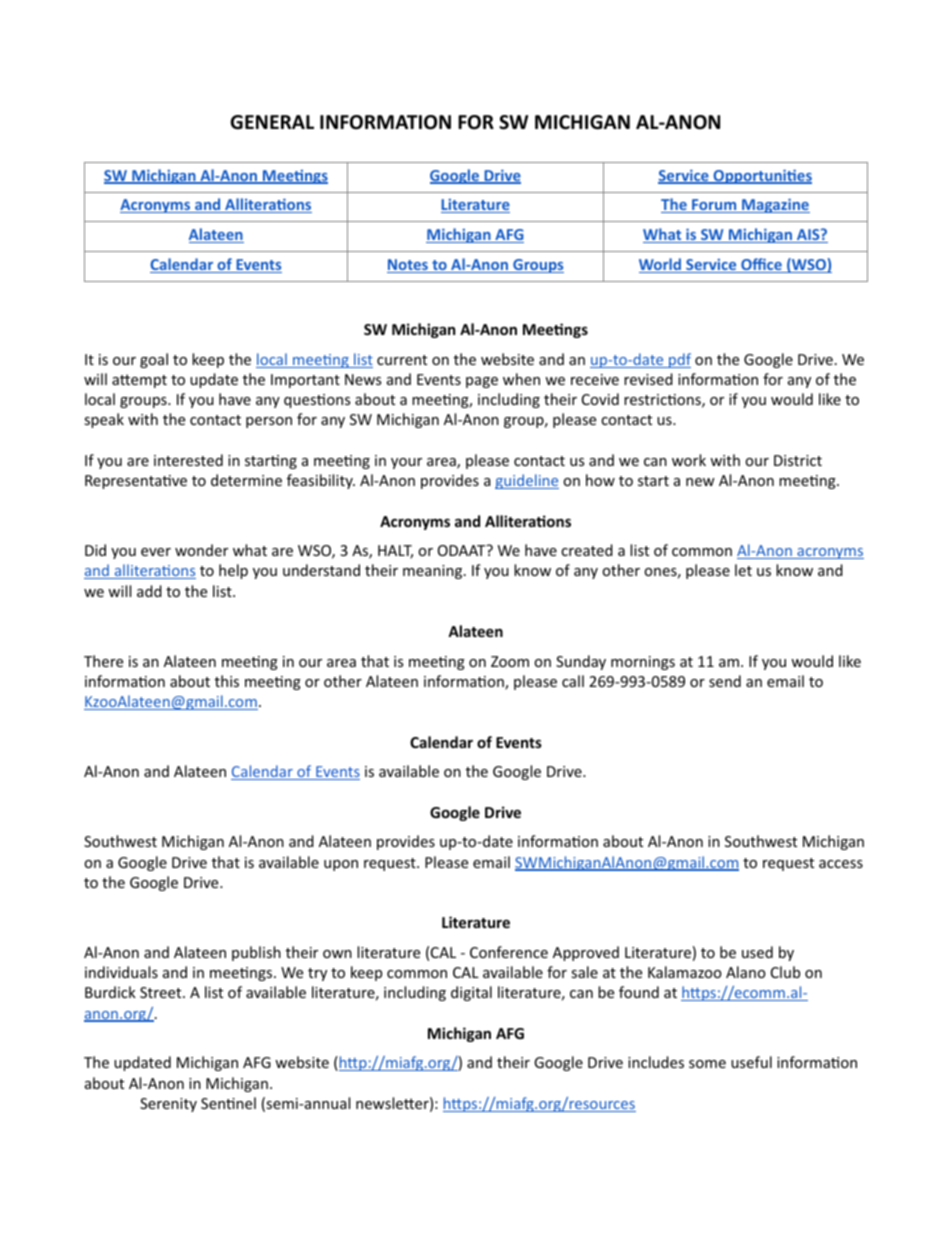 This page has width=952, height=1233. Describe the element at coordinates (272, 122) in the page. I see `GENERAL` at that location.
